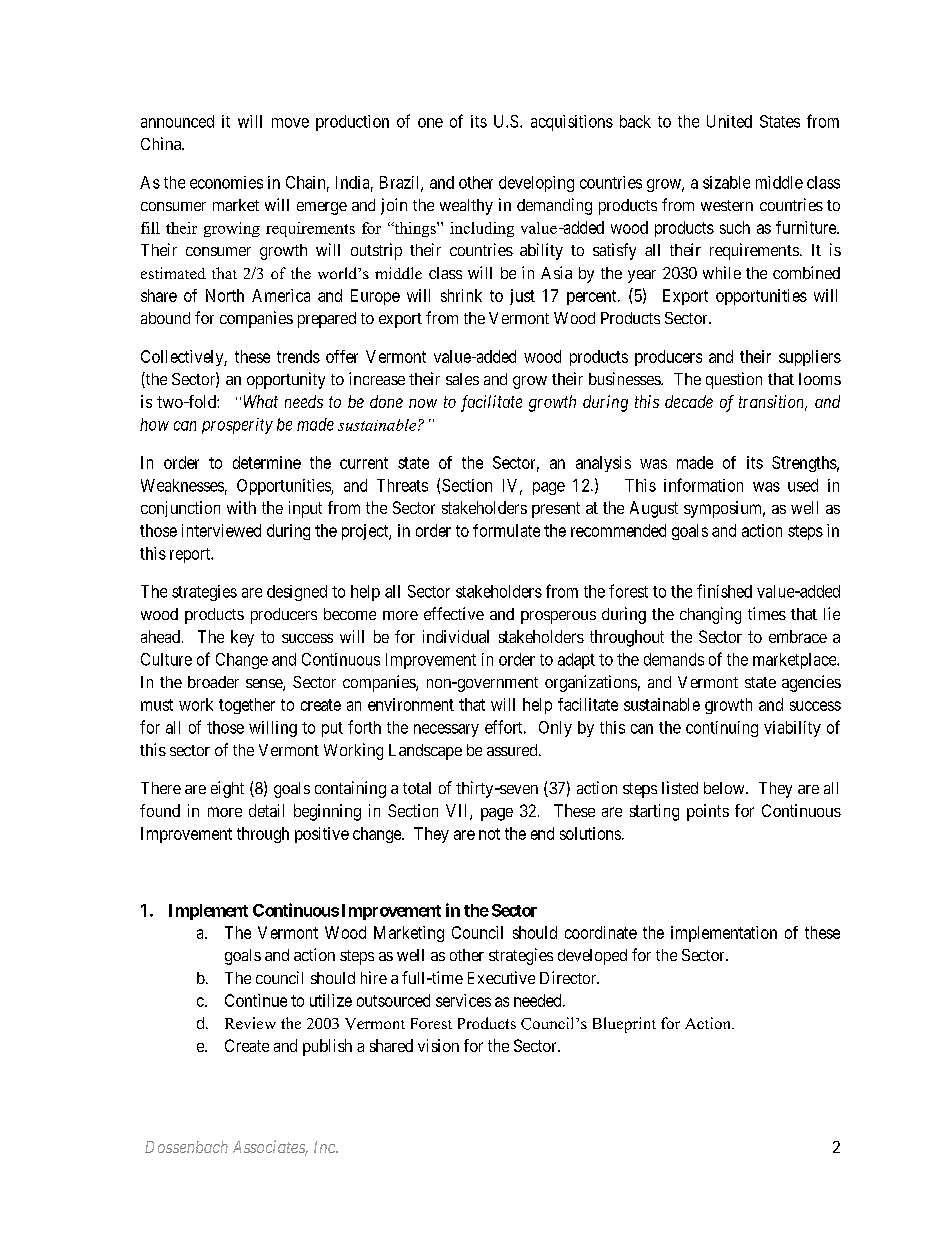  What do you see at coordinates (708, 812) in the image?
I see `points` at bounding box center [708, 812].
